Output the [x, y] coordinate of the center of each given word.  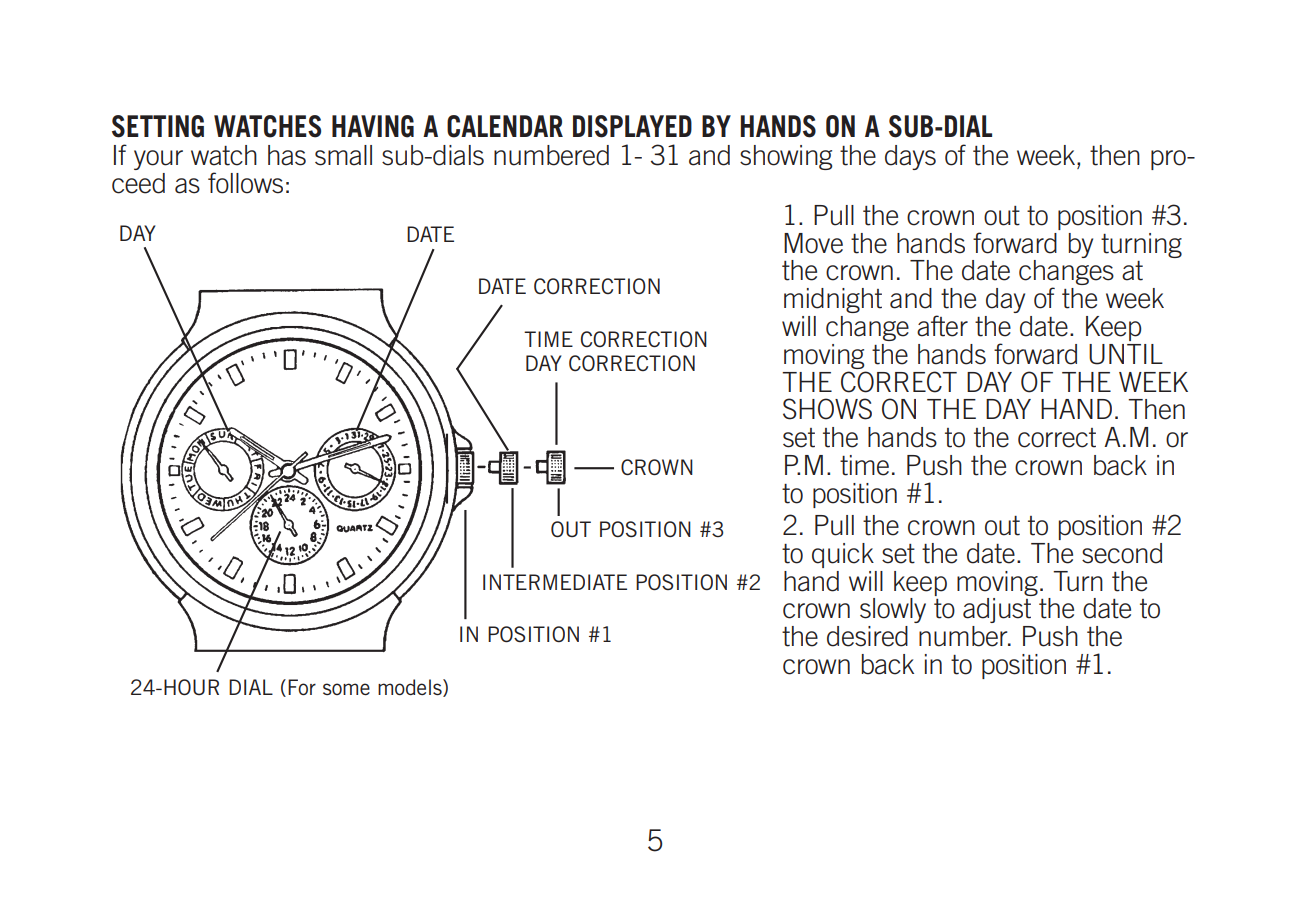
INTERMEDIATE [555, 582]
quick [843, 555]
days [910, 157]
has [287, 155]
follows [245, 183]
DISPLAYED [632, 126]
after [942, 326]
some [346, 689]
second [1122, 553]
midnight [833, 300]
